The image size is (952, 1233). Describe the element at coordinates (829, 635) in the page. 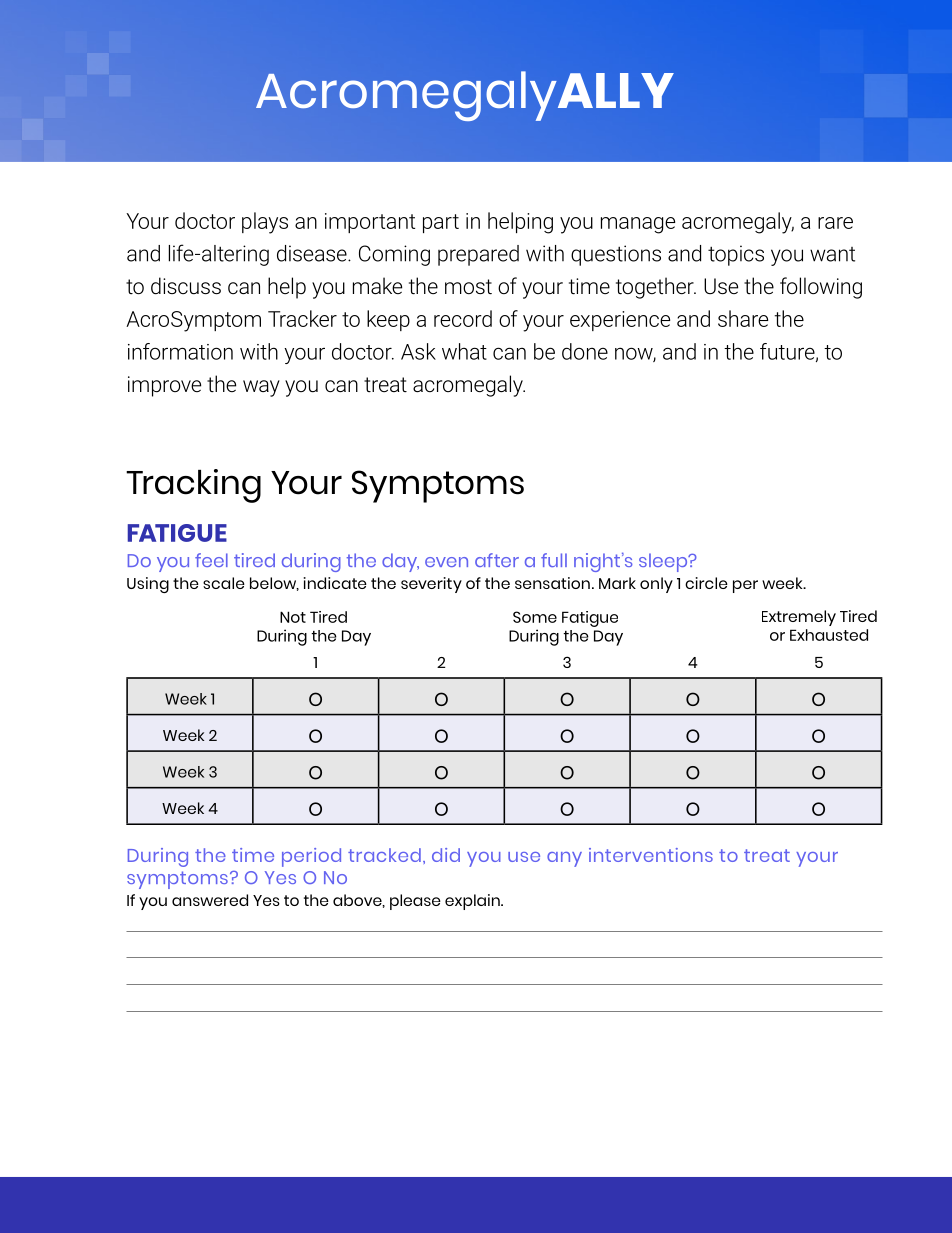

I see `Exhausted` at that location.
